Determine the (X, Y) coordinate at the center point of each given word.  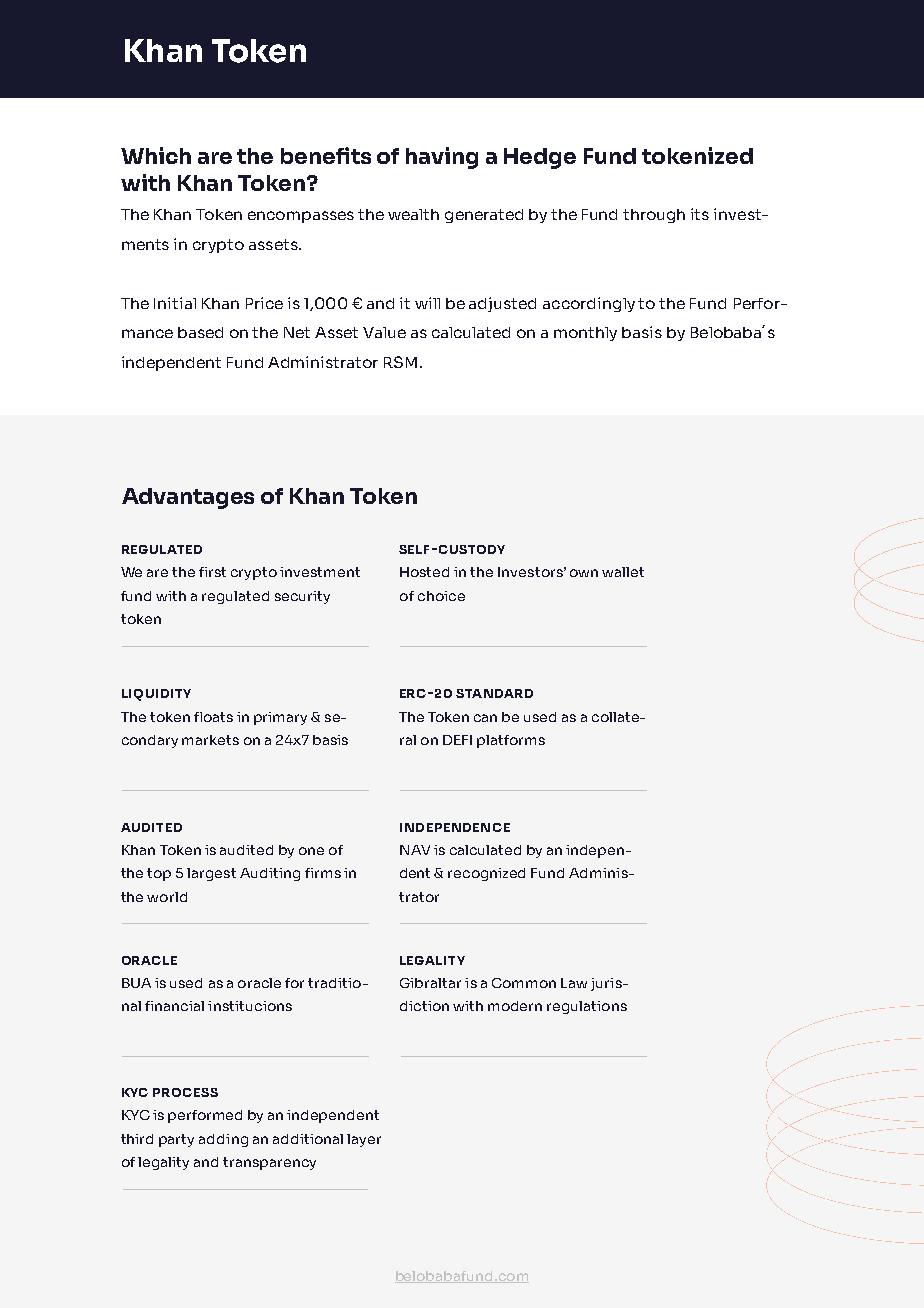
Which (156, 155)
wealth (413, 214)
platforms (511, 741)
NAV (415, 850)
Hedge (540, 158)
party (176, 1140)
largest (211, 874)
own (584, 573)
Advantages (188, 498)
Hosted (424, 572)
